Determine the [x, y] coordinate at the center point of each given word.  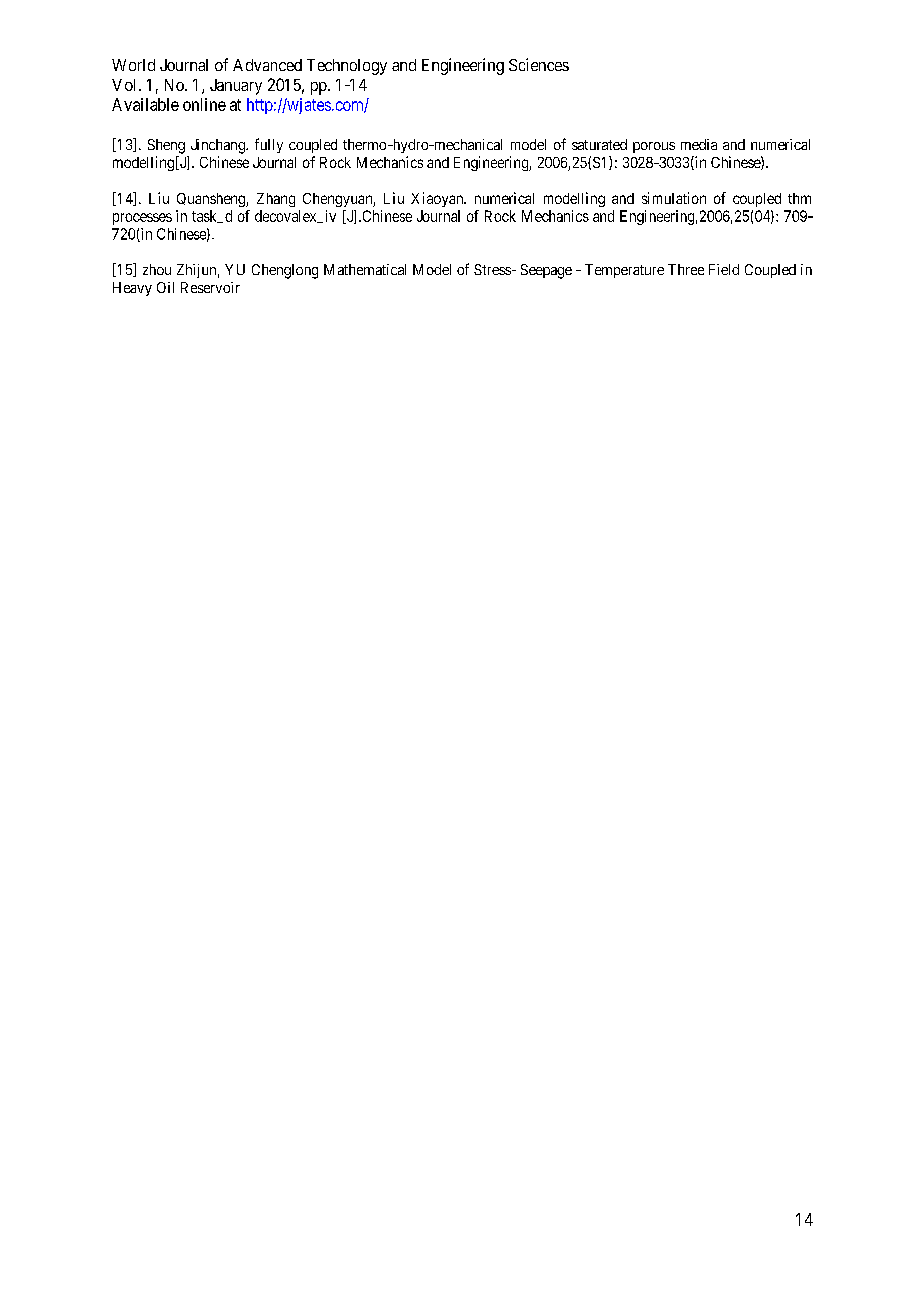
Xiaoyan [438, 199]
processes [142, 219]
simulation [674, 198]
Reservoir [210, 287]
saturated [599, 144]
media [699, 144]
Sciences [539, 64]
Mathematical [365, 269]
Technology [347, 67]
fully [269, 145]
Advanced [267, 65]
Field [724, 269]
